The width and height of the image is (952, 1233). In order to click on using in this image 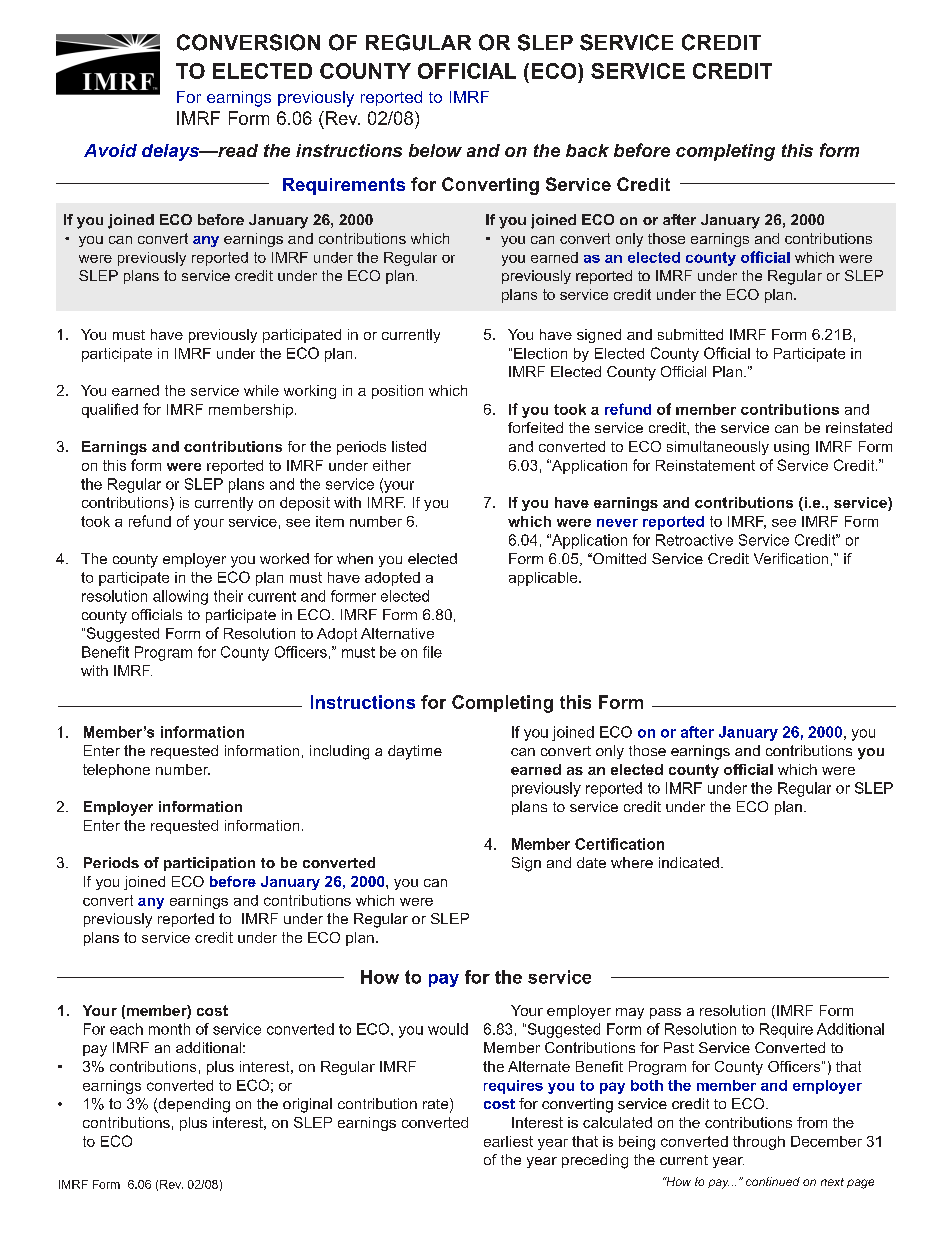, I will do `click(791, 448)`.
